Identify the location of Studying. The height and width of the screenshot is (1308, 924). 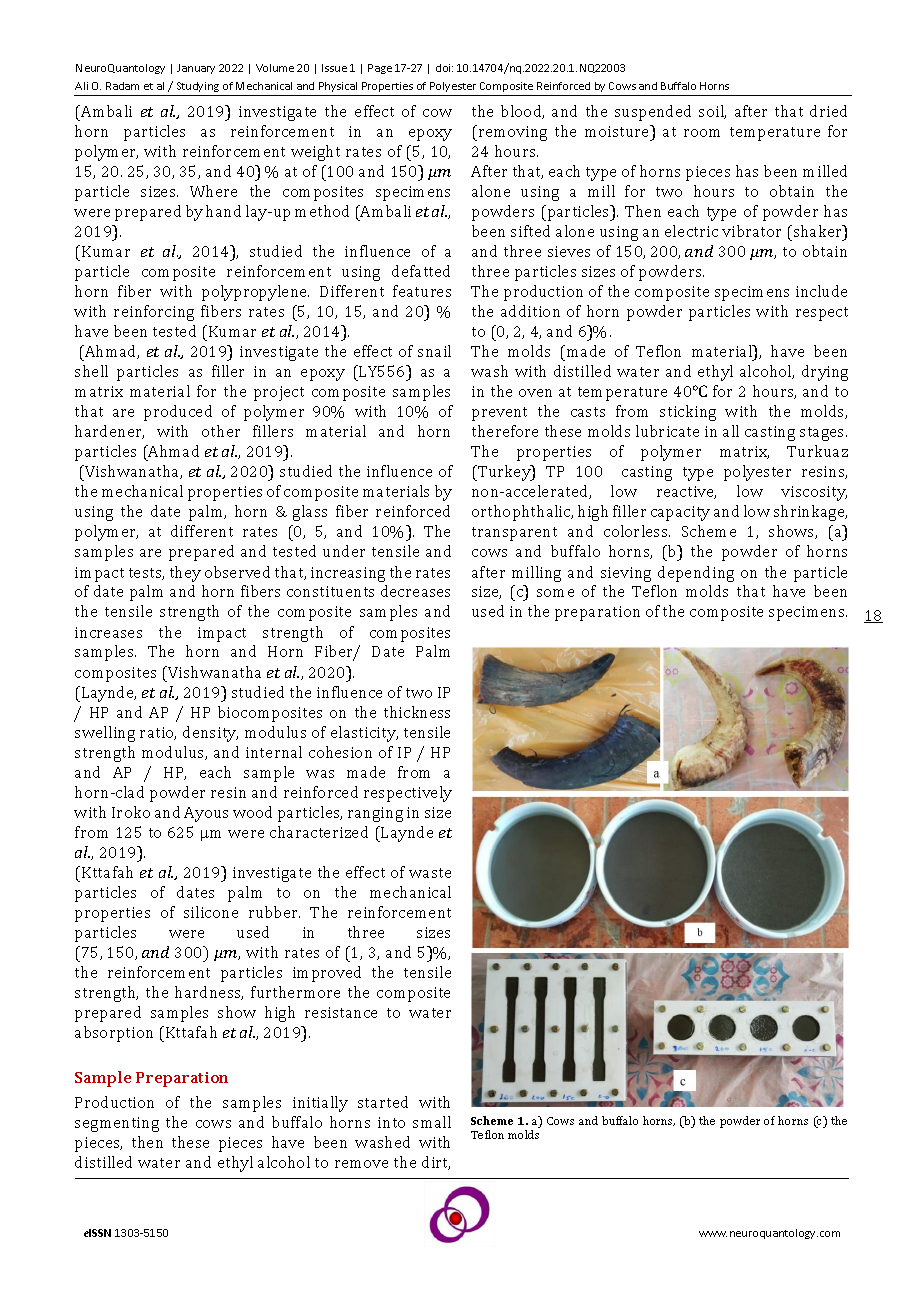
(198, 89).
